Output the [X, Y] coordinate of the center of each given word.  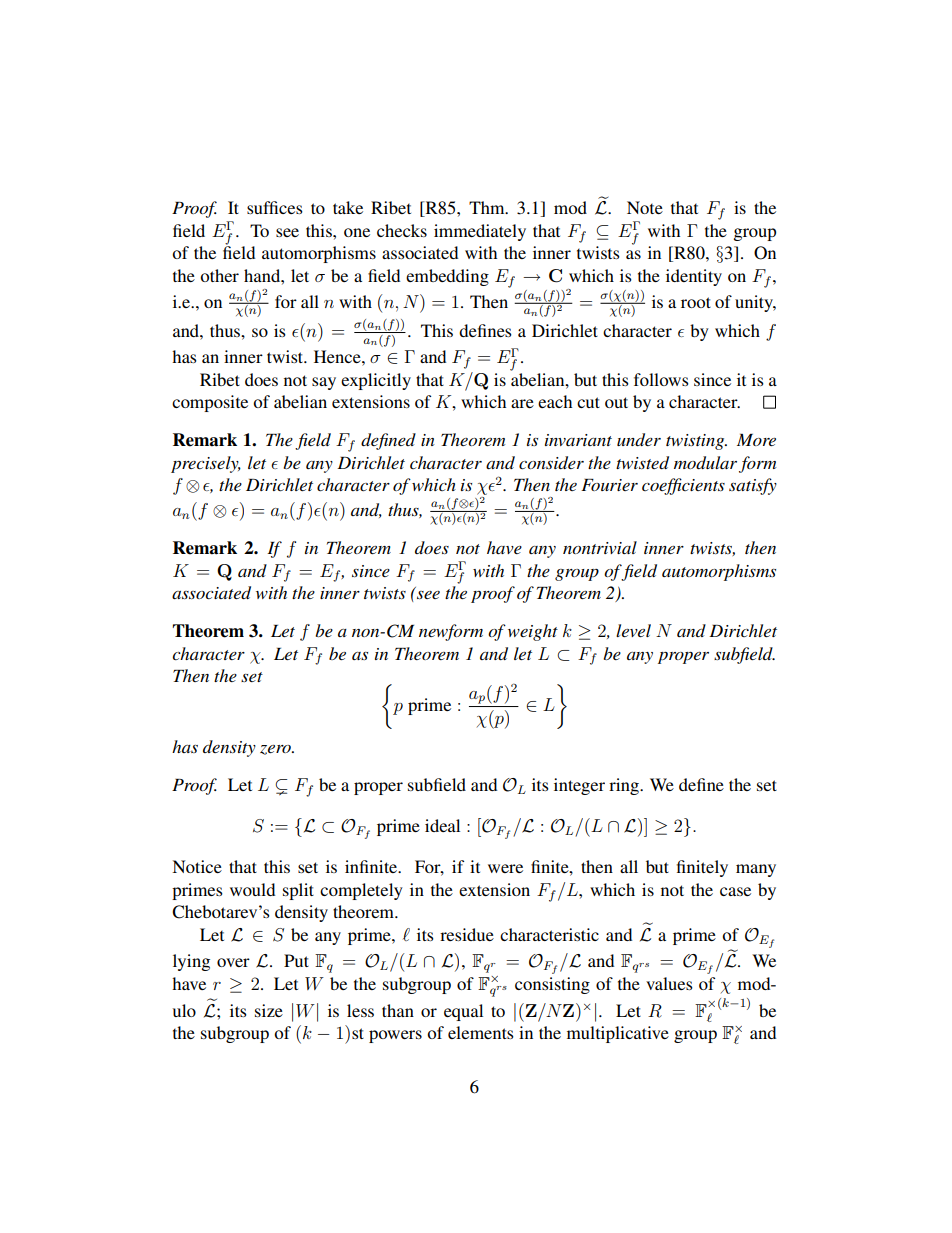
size [269, 1010]
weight [533, 632]
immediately [480, 232]
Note [645, 207]
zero [276, 750]
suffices [275, 207]
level [633, 630]
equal [463, 1012]
